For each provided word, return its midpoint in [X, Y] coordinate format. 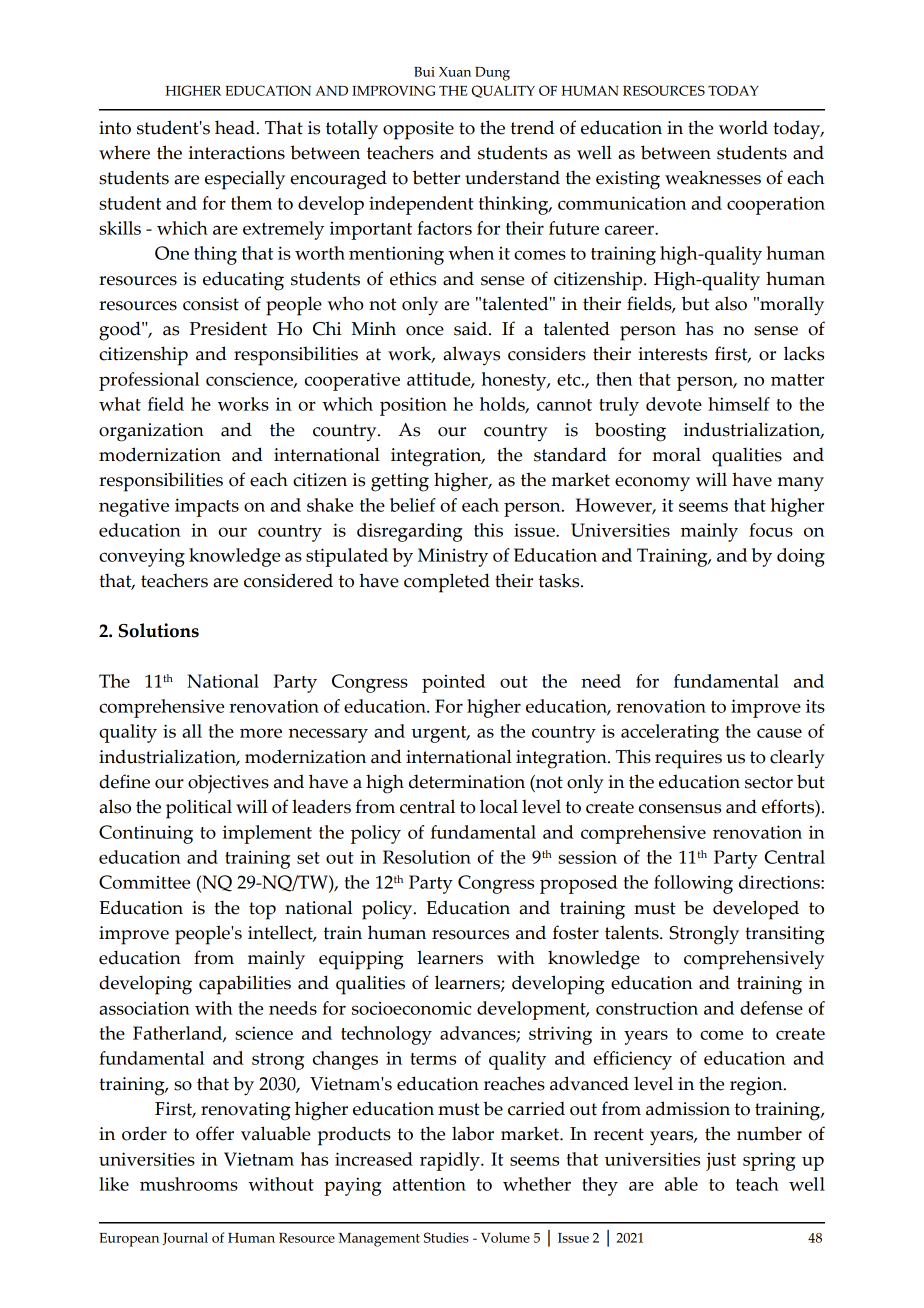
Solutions [159, 630]
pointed [453, 683]
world [743, 127]
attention [429, 1184]
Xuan [455, 72]
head [236, 127]
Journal [185, 1238]
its [815, 706]
